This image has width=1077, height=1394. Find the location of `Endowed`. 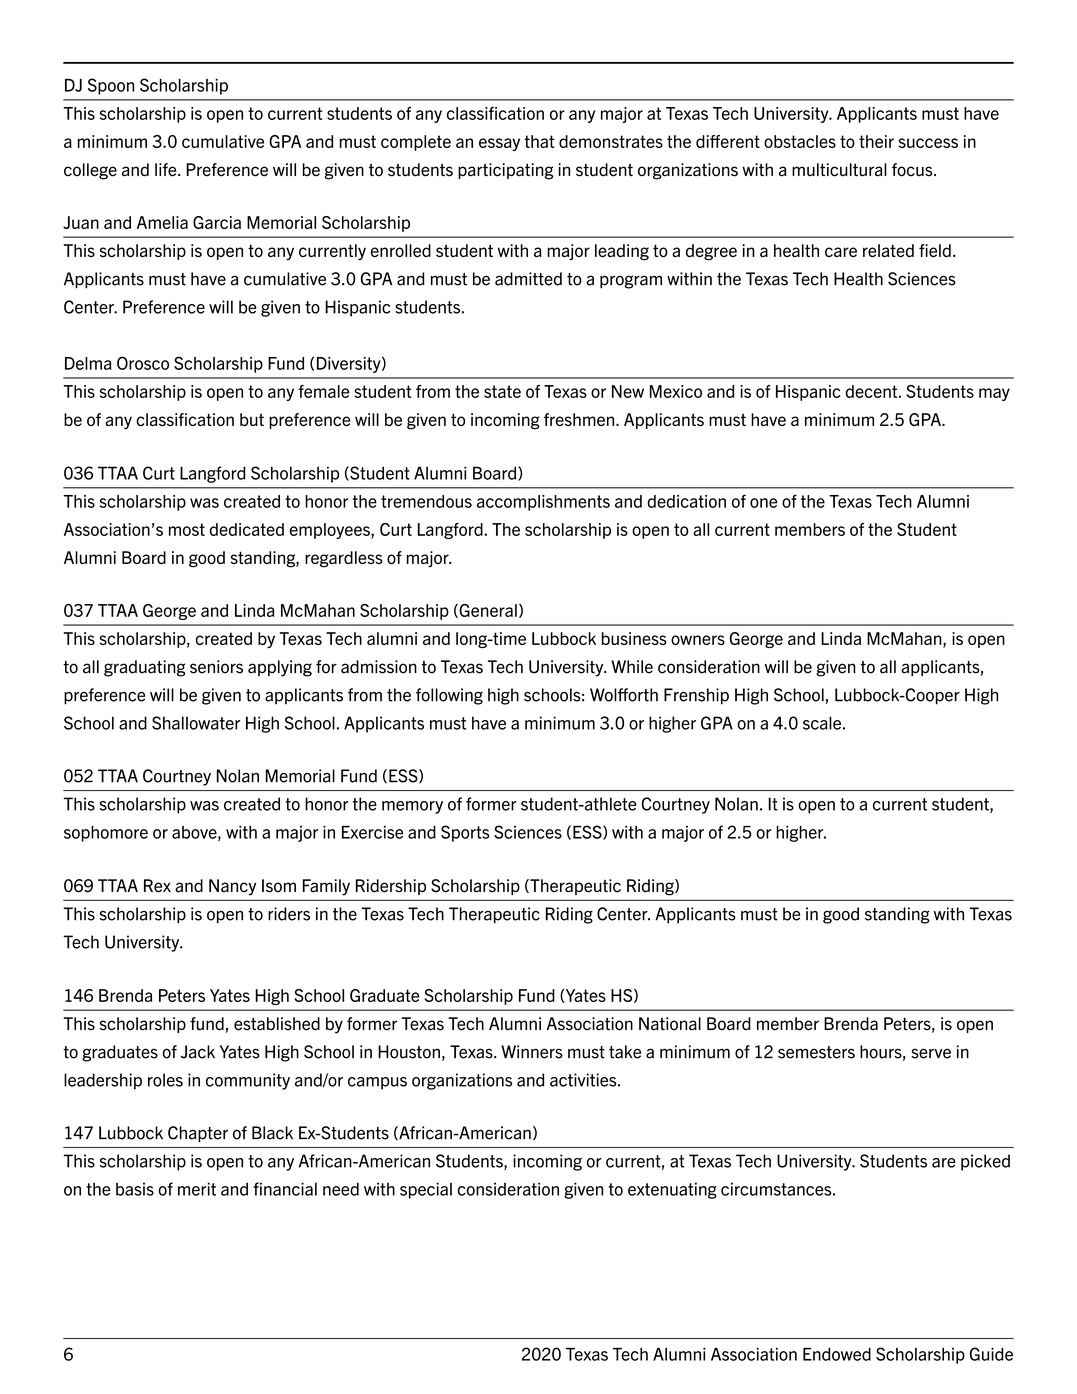

Endowed is located at coordinates (837, 1354).
